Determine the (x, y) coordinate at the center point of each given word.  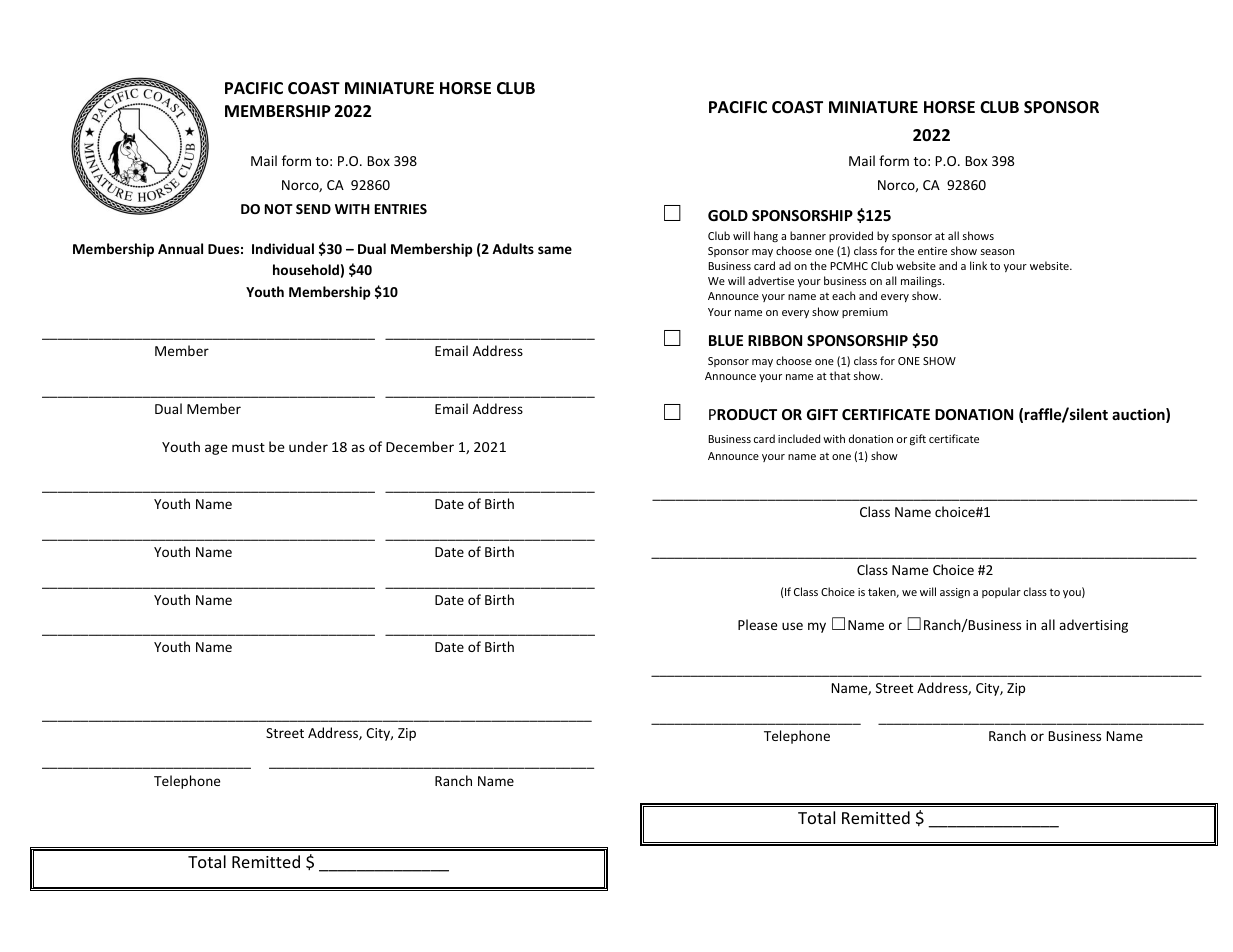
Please (757, 624)
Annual (180, 248)
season (997, 252)
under (308, 446)
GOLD (728, 215)
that (840, 375)
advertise (771, 280)
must (248, 447)
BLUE (726, 340)
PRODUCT (743, 414)
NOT (279, 209)
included (799, 438)
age (216, 449)
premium (865, 313)
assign (955, 593)
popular (1001, 592)
